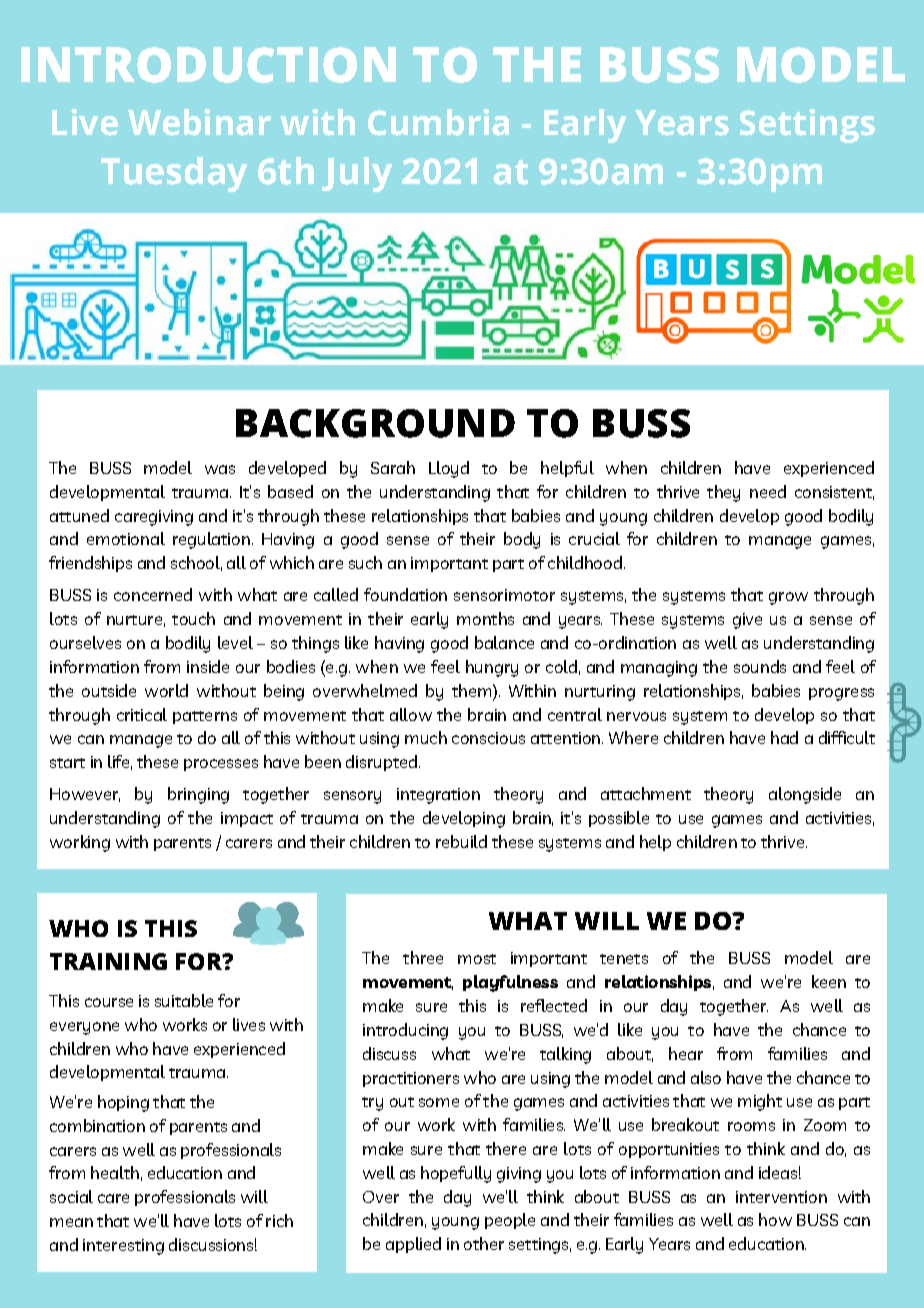  I want to click on hopefully, so click(456, 1174).
